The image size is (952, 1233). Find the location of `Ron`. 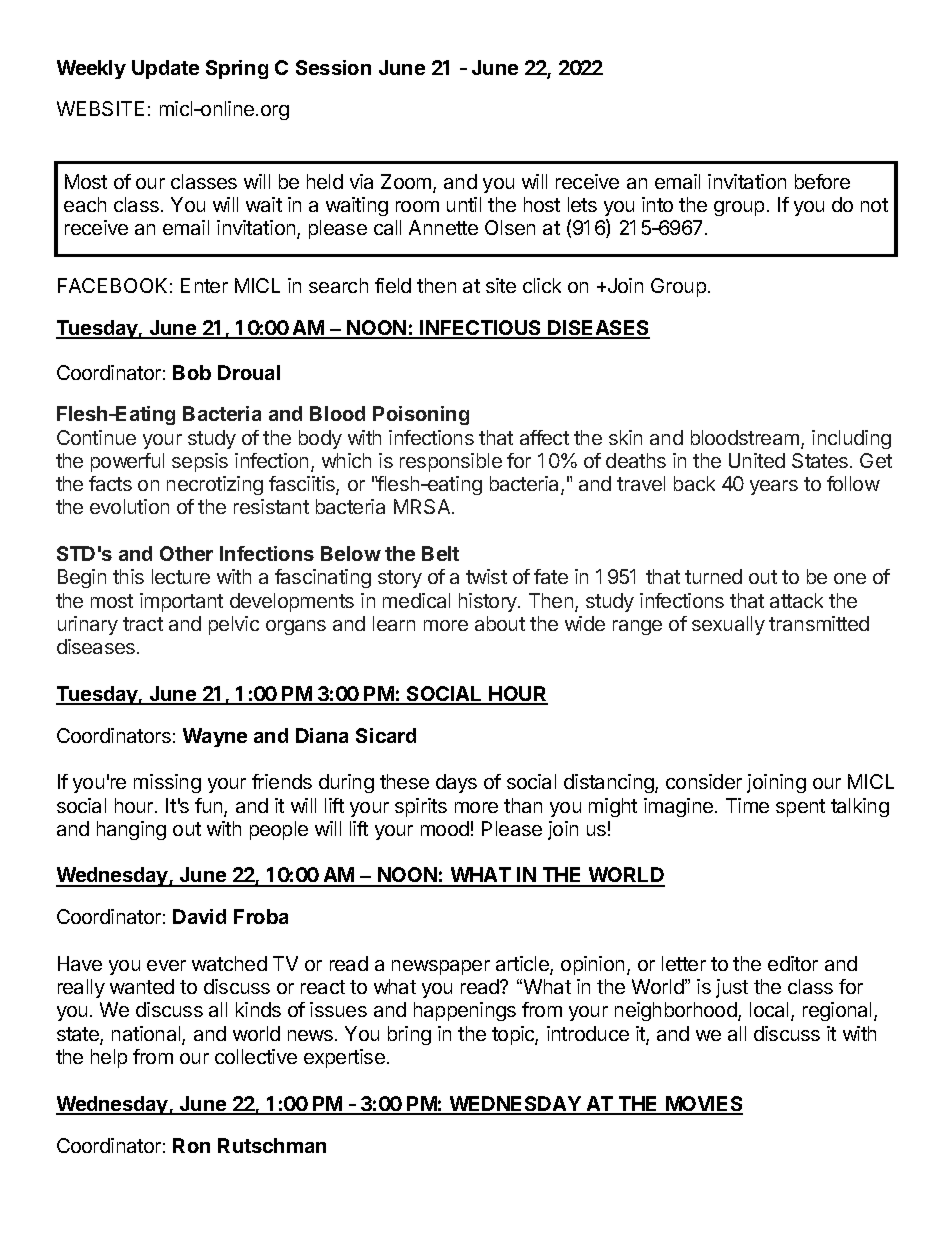

Ron is located at coordinates (191, 1145).
